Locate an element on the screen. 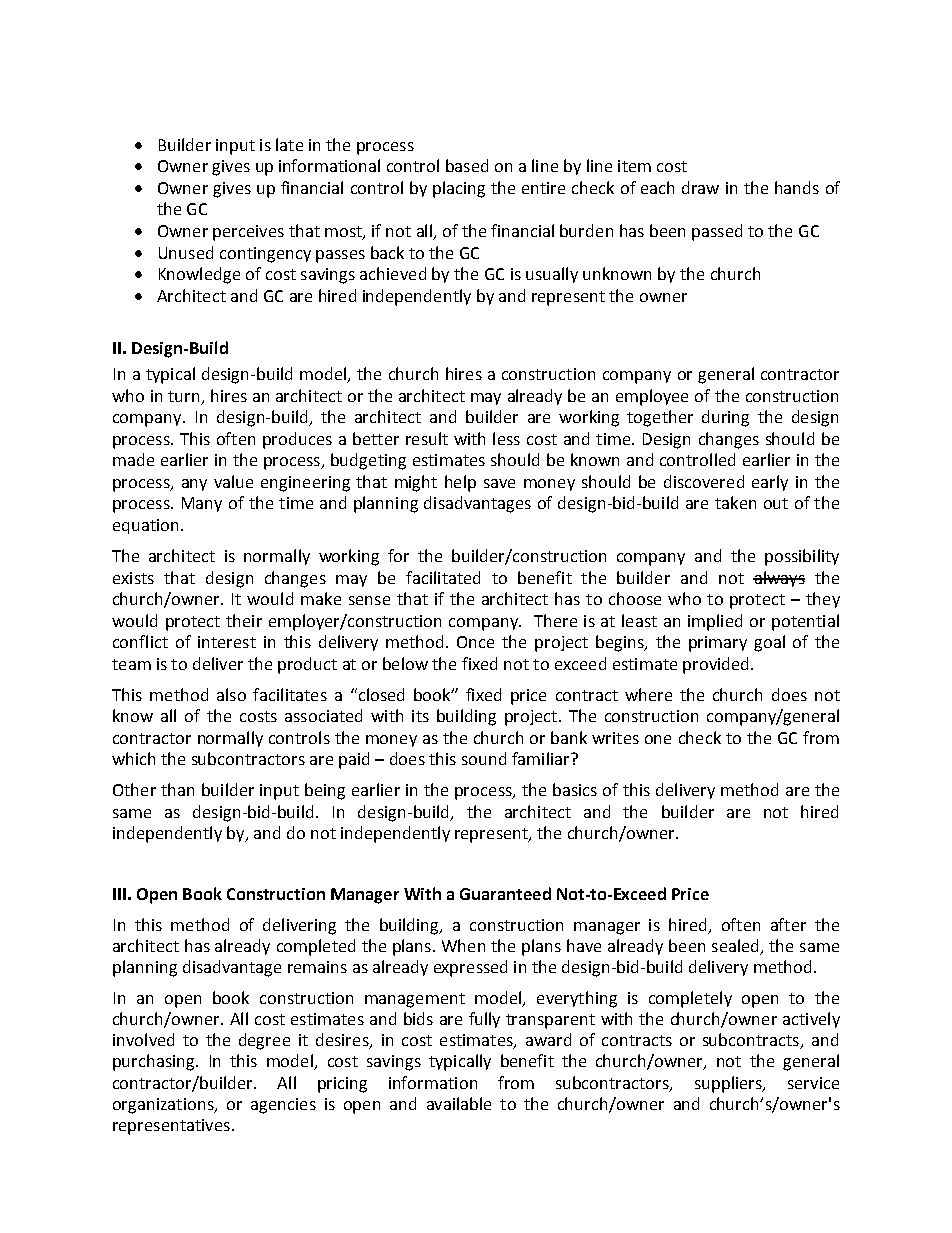  available is located at coordinates (459, 1103).
